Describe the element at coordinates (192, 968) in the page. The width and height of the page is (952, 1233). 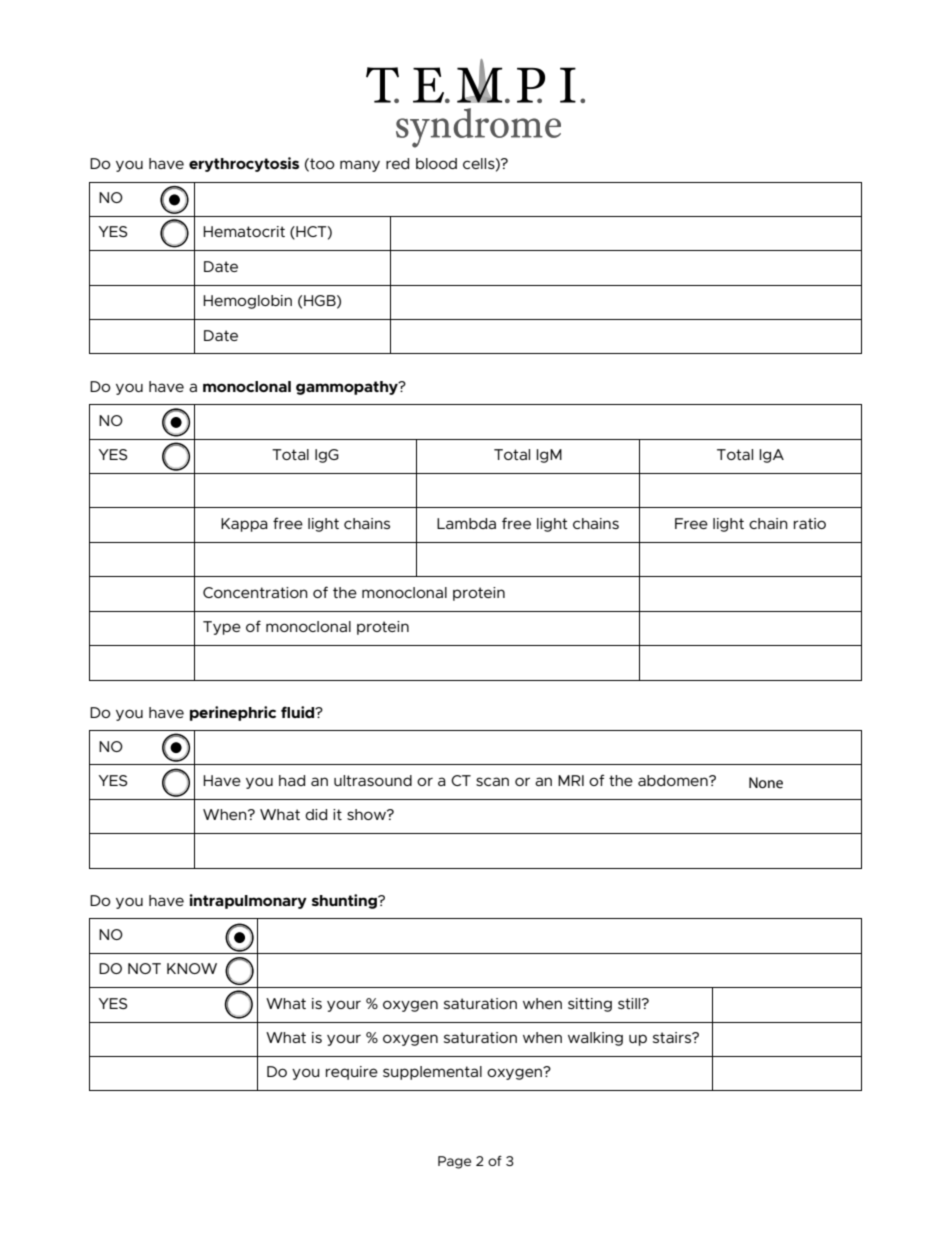
I see `KNOW` at that location.
